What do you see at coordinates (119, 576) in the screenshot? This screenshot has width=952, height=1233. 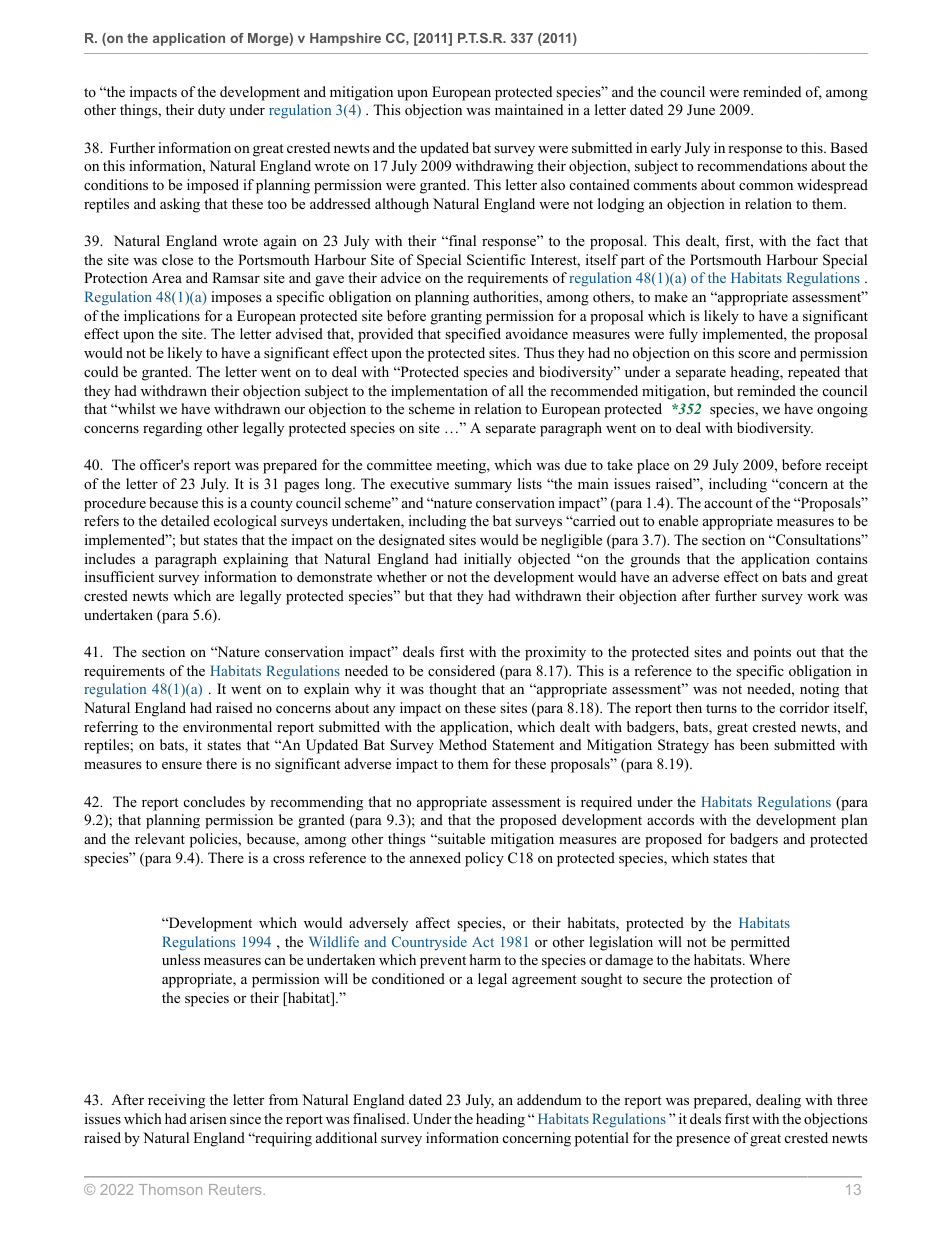 I see `insufficient` at bounding box center [119, 576].
